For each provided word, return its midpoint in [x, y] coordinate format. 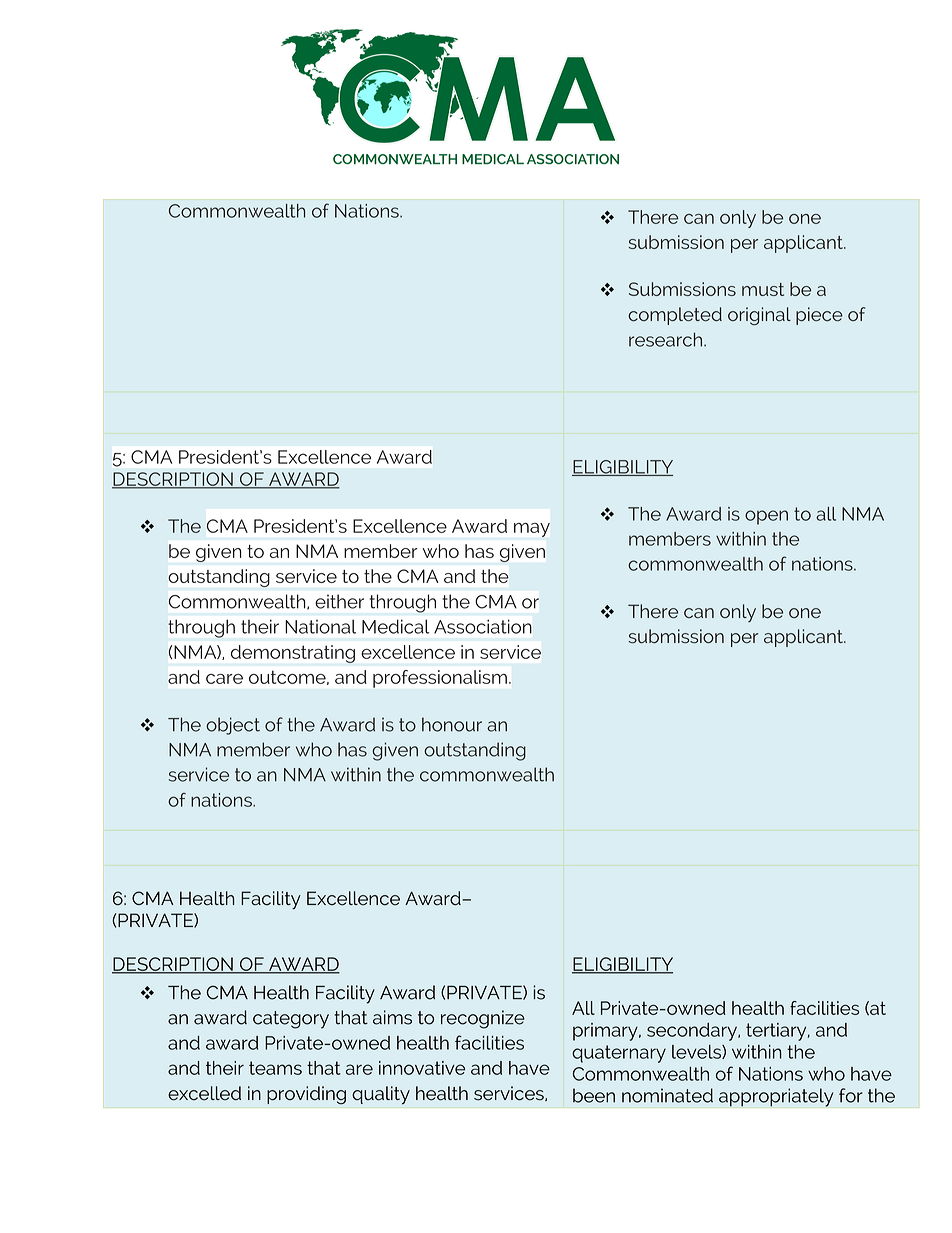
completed [675, 316]
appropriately [776, 1097]
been [594, 1095]
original [759, 316]
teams [275, 1068]
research [667, 339]
